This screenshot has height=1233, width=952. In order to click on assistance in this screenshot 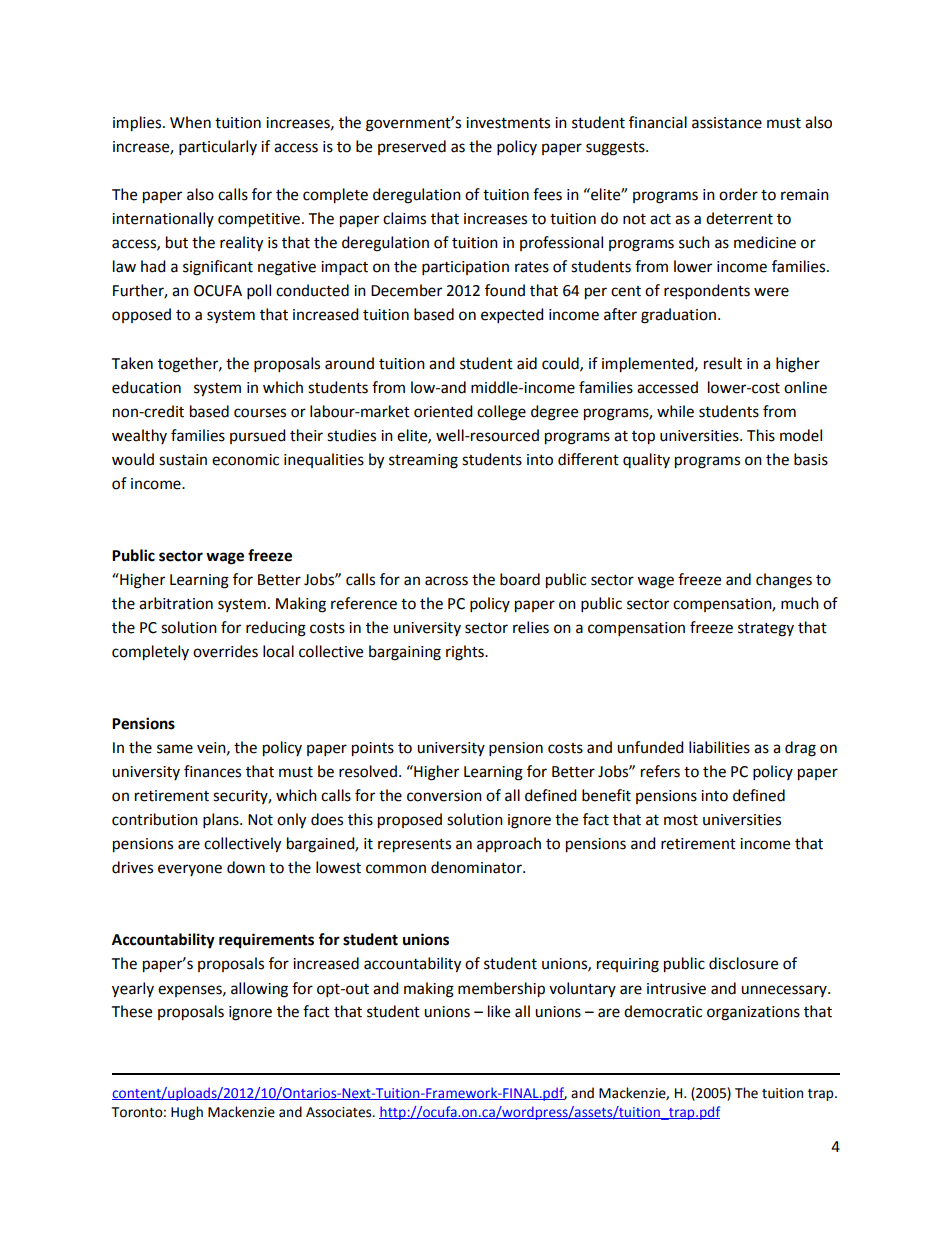, I will do `click(727, 123)`.
